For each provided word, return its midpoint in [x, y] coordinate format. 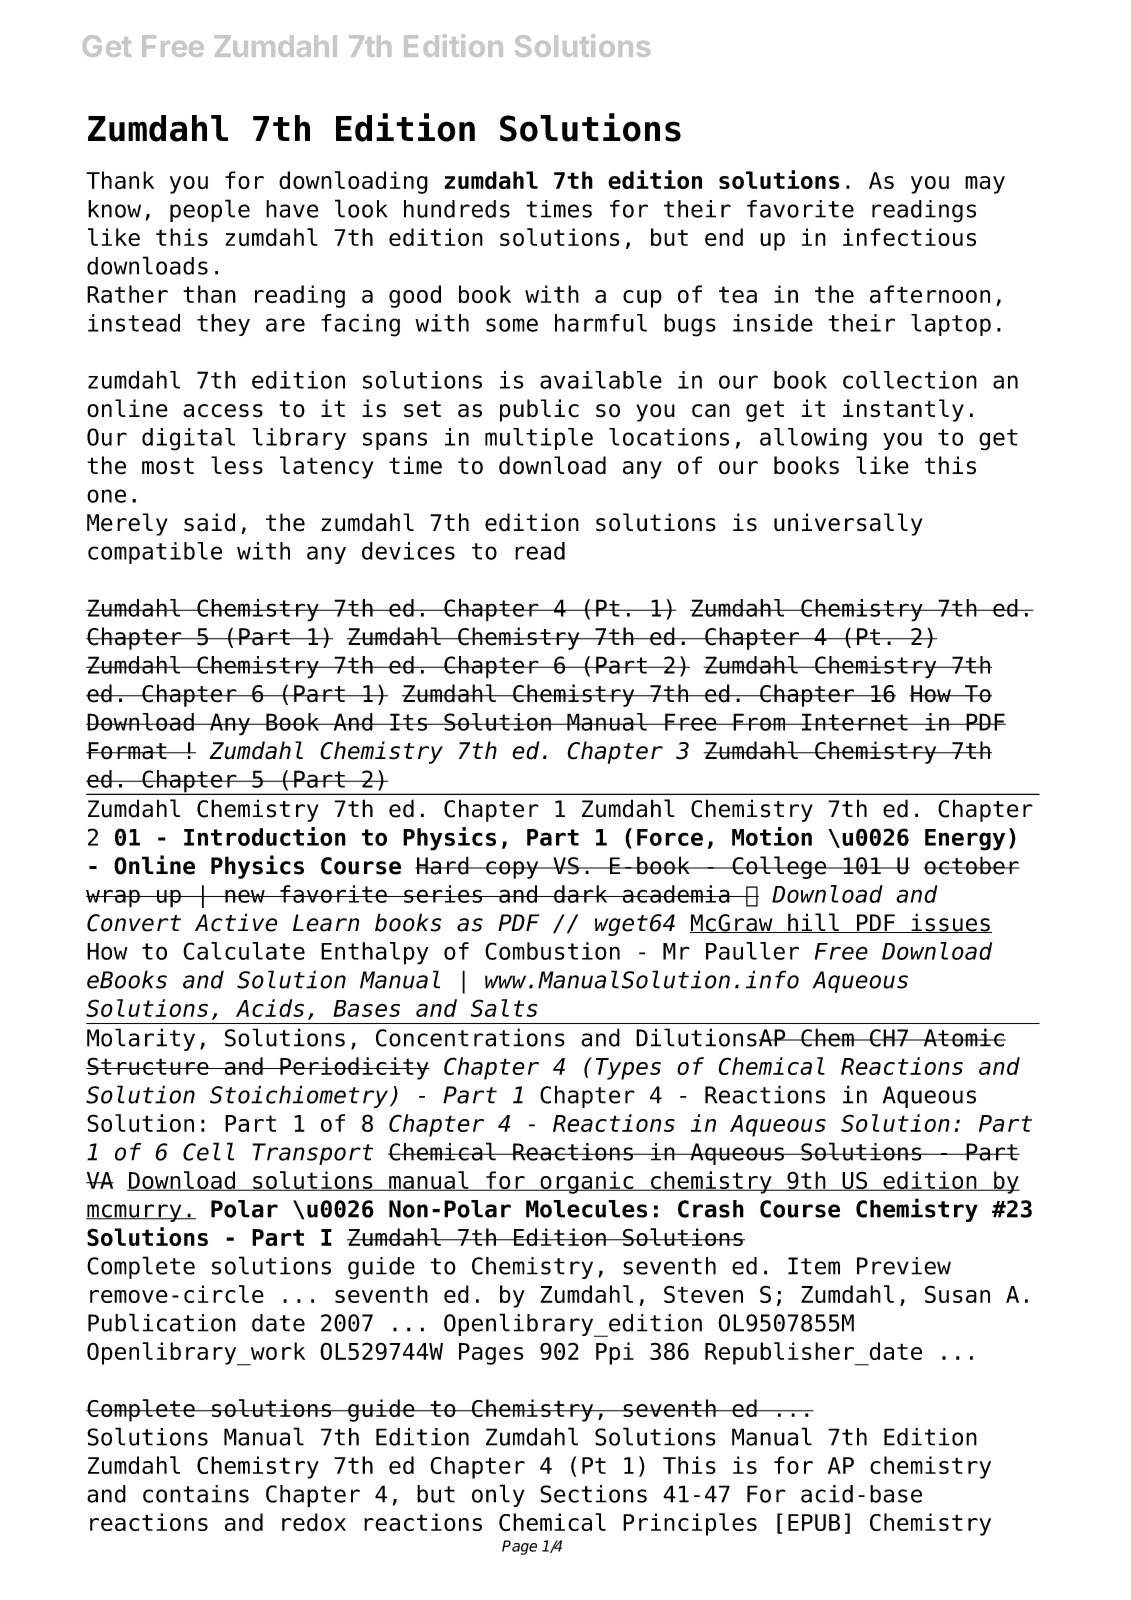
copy [512, 870]
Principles [690, 1524]
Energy [965, 840]
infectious [909, 237]
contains [196, 1494]
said [209, 522]
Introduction [265, 836]
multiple [539, 439]
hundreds [457, 209]
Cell [208, 1151]
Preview [904, 1266]
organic [587, 1182]
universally [848, 524]
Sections [593, 1494]
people [210, 210]
